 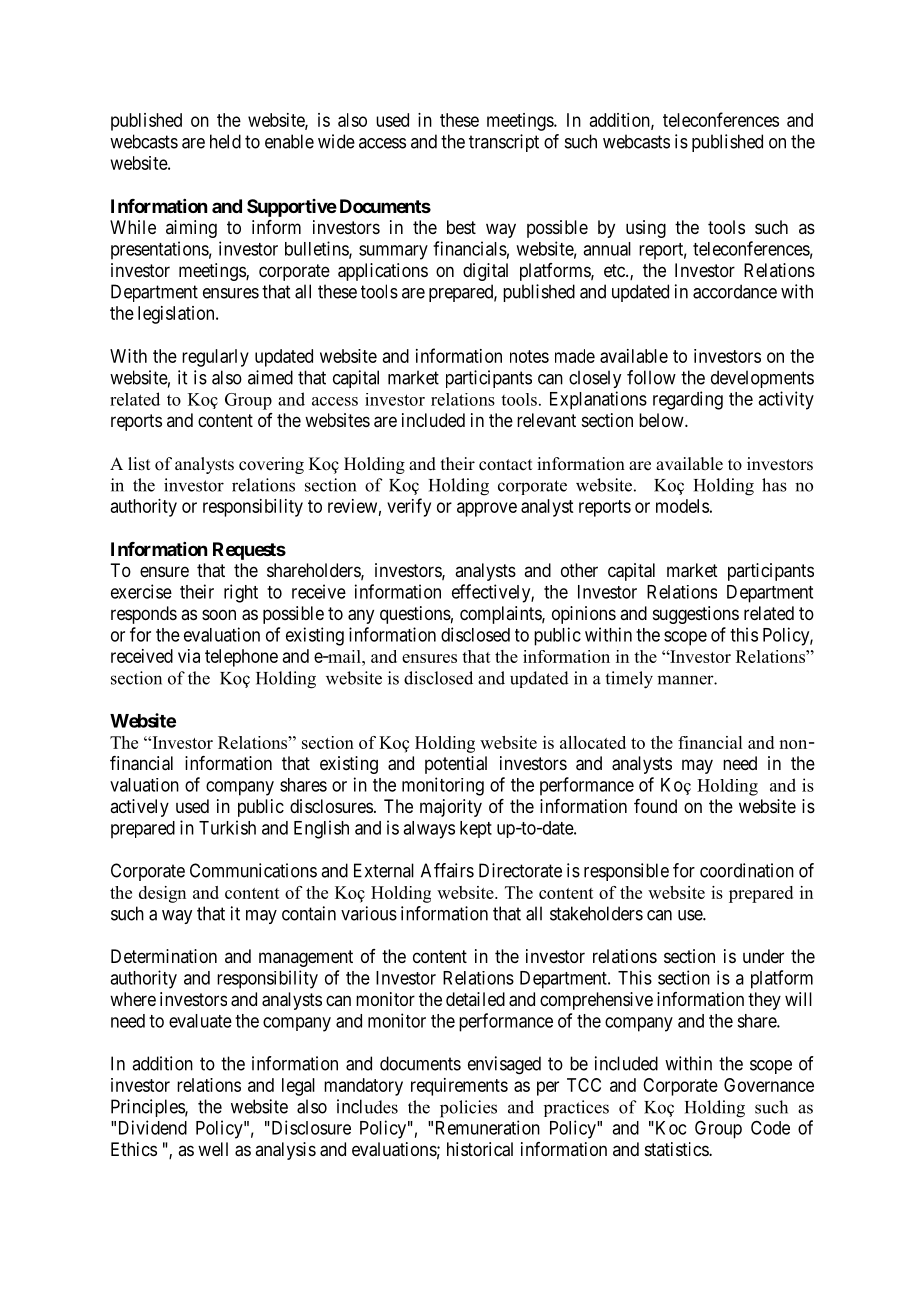 What do you see at coordinates (227, 827) in the screenshot?
I see `Turkish` at bounding box center [227, 827].
